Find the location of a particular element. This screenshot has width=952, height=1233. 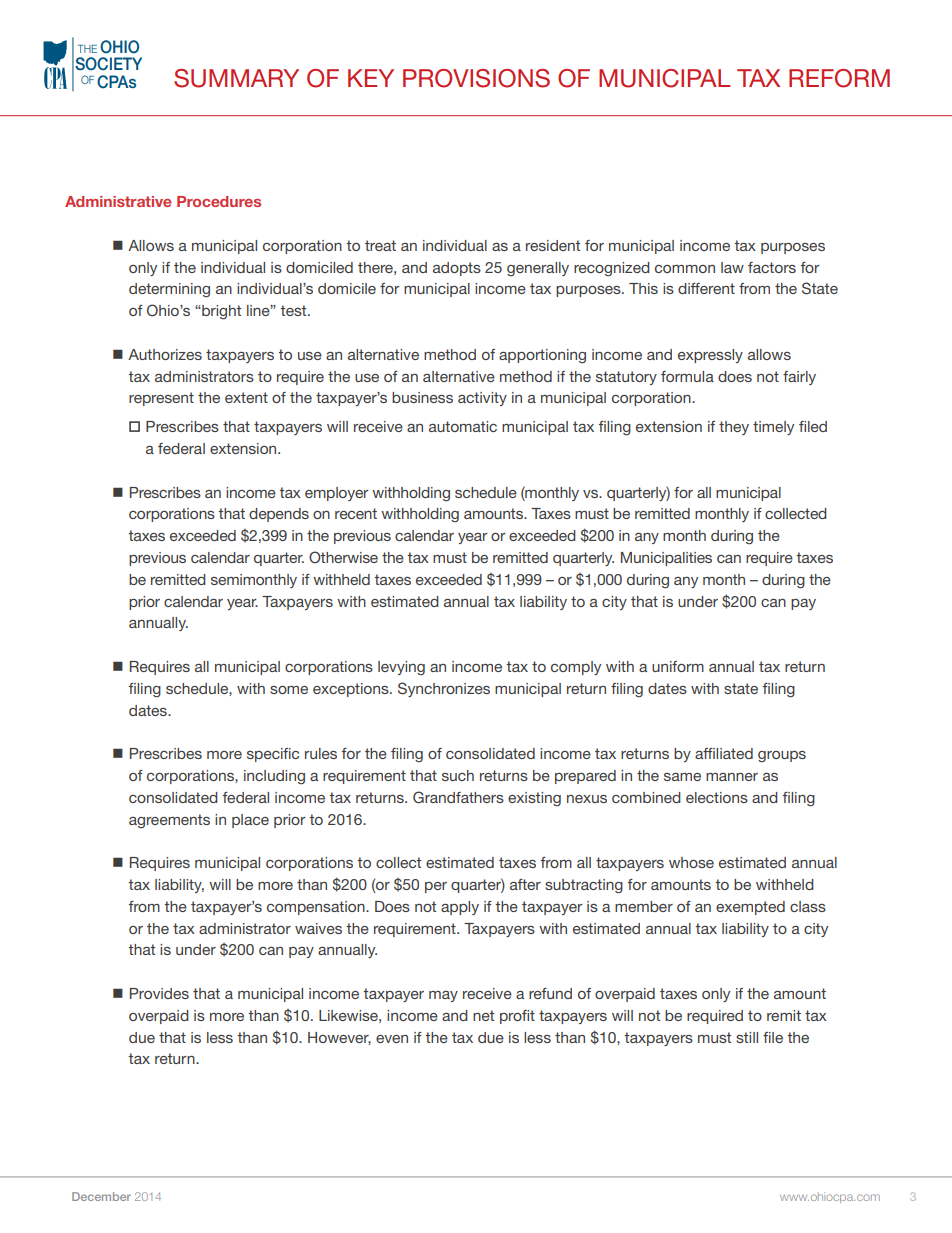

PROVISIONS is located at coordinates (476, 78).
